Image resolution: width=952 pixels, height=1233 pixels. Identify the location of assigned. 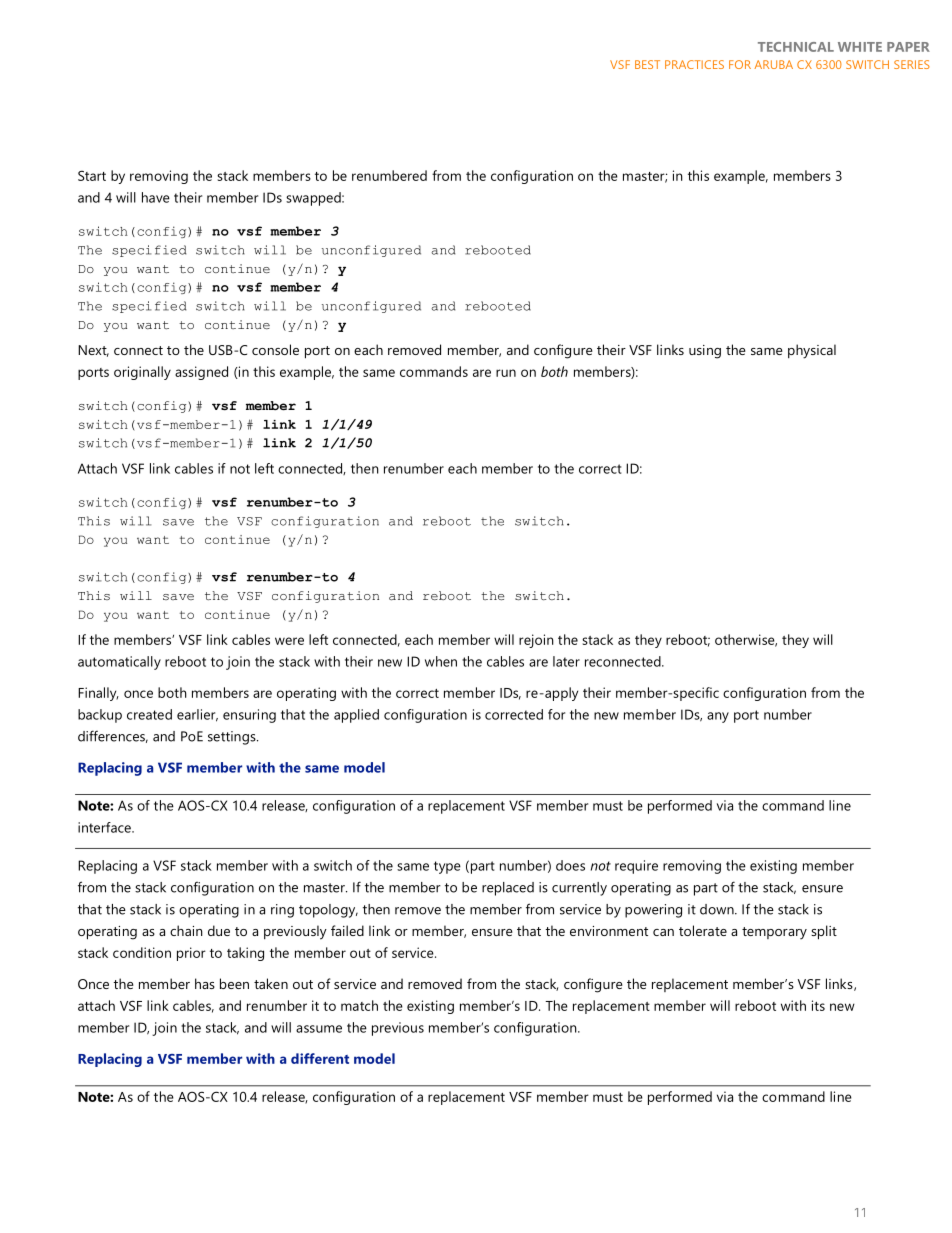
(201, 373).
